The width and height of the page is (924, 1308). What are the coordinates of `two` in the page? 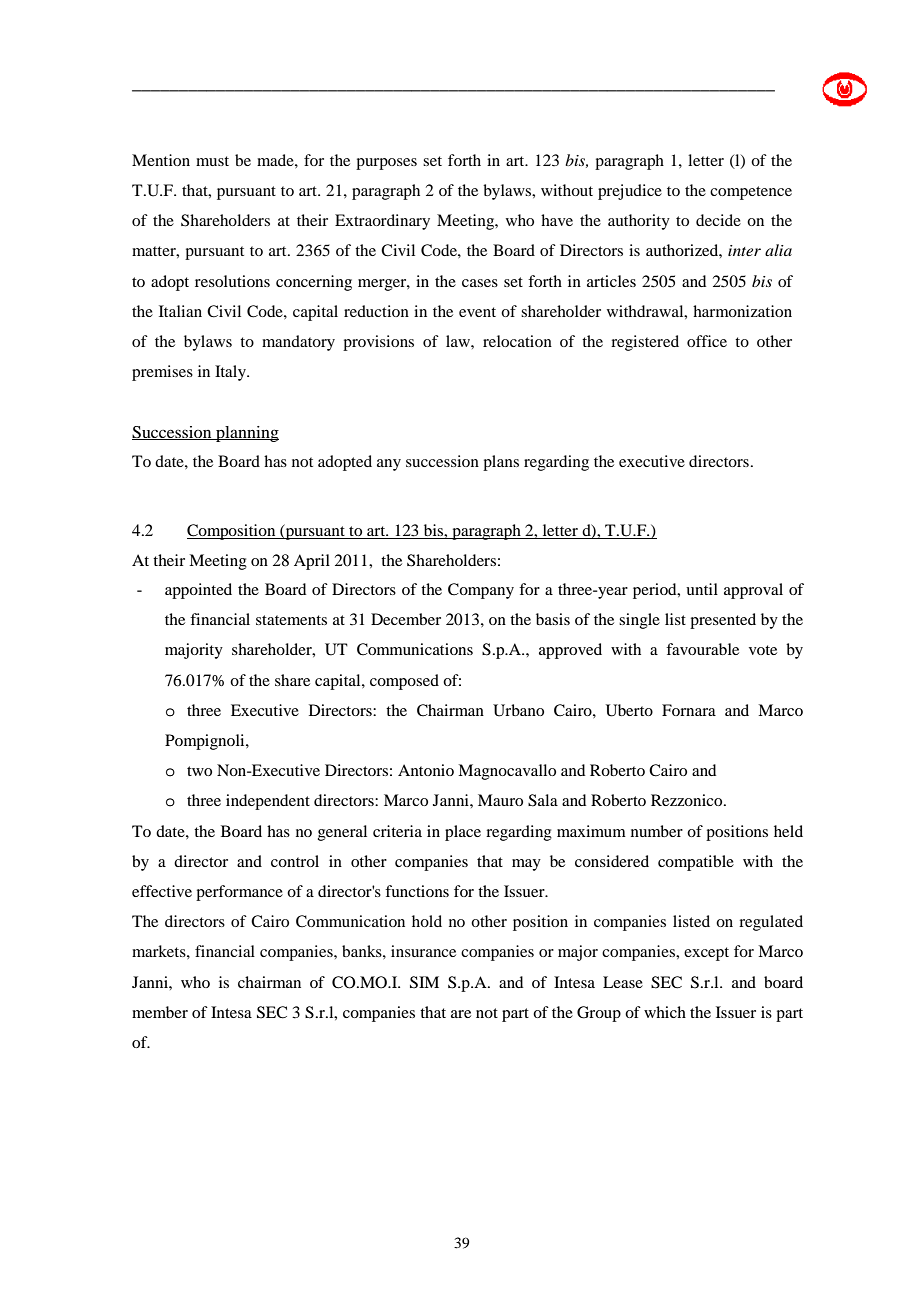 It's located at (199, 771).
